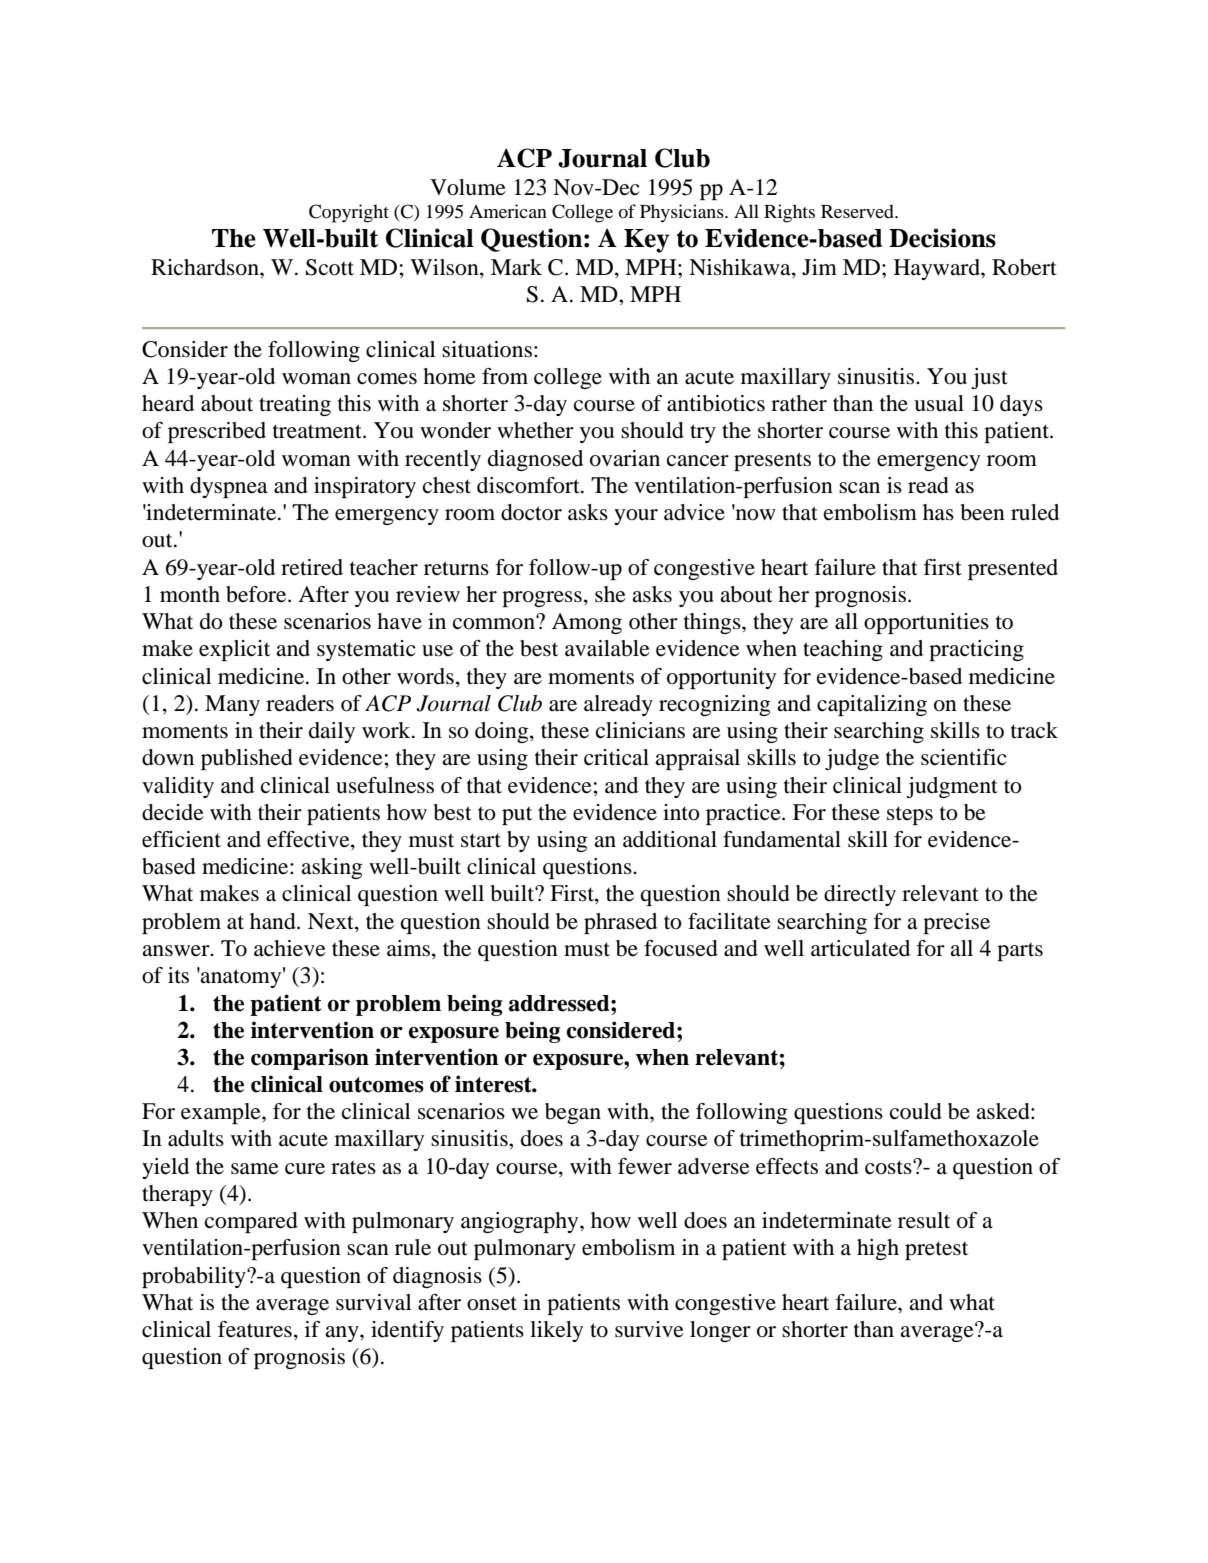 The height and width of the screenshot is (1563, 1208). I want to click on scientific, so click(963, 757).
